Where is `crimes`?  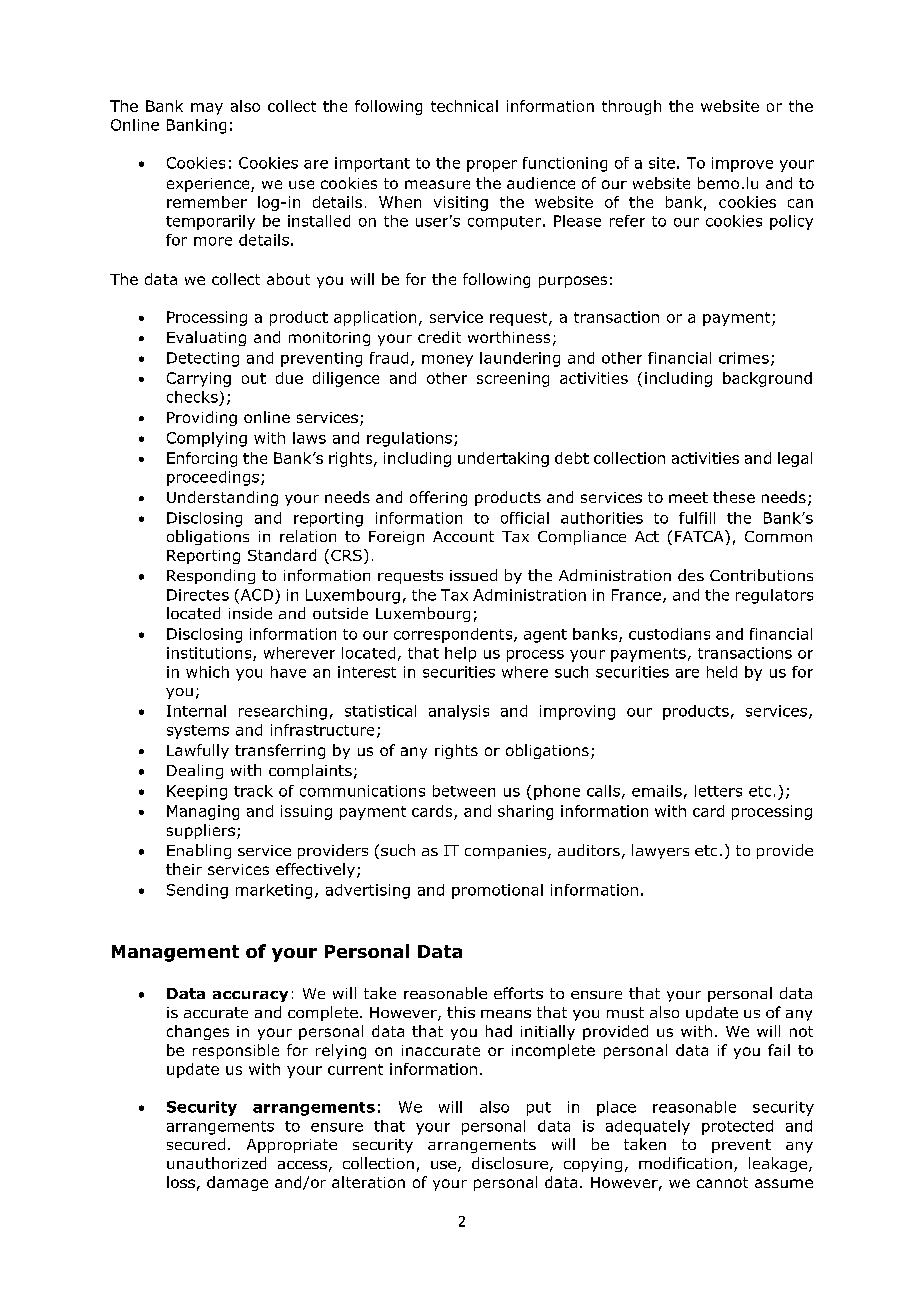
crimes is located at coordinates (744, 358).
